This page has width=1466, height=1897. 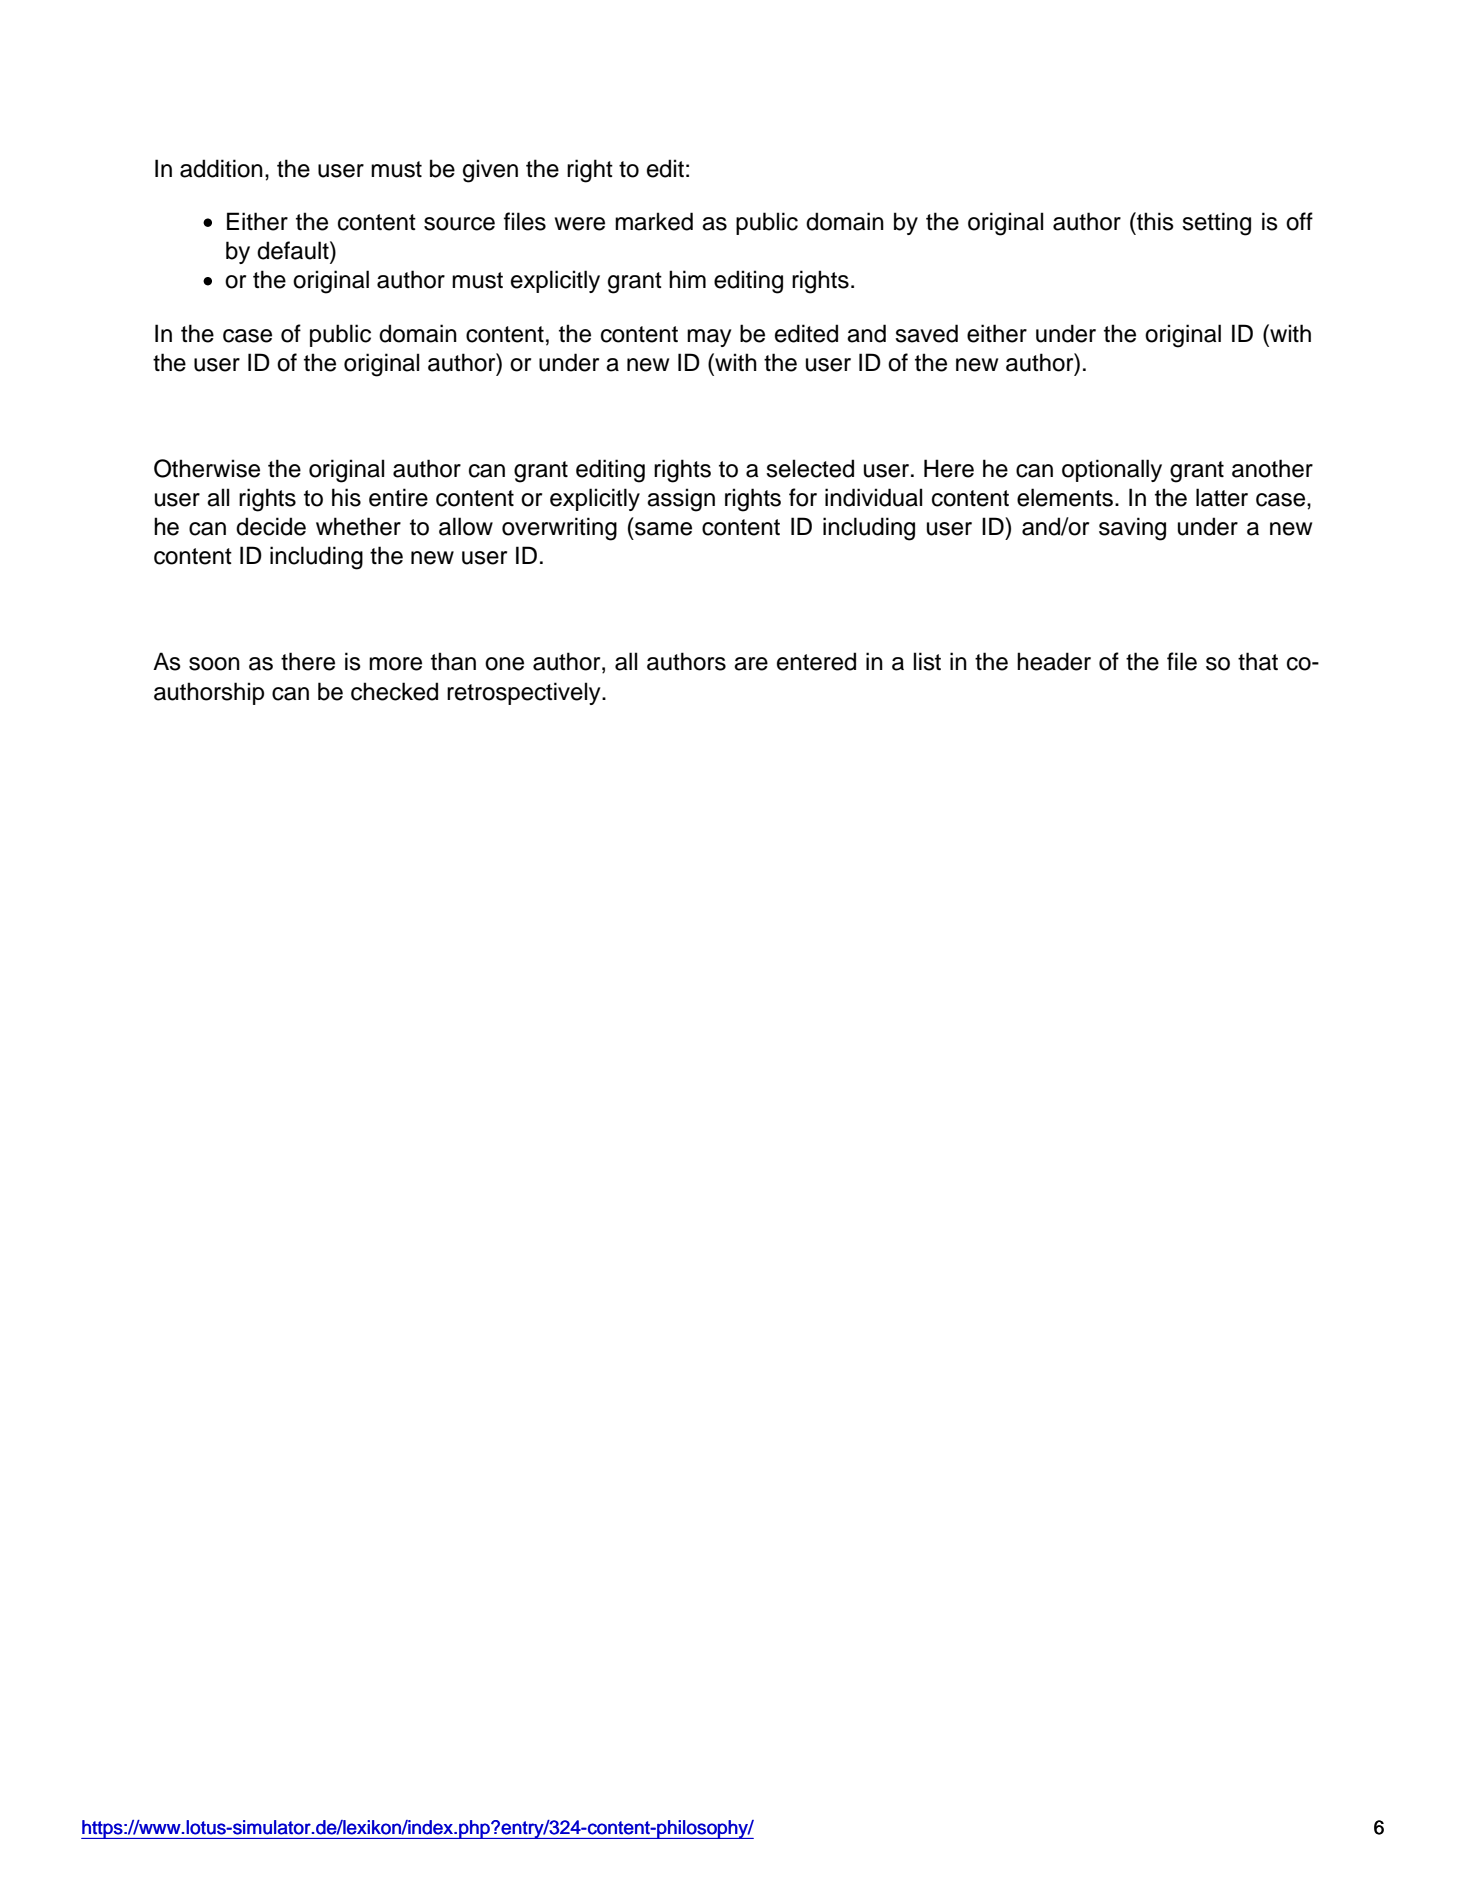 I want to click on addition, so click(x=221, y=168).
